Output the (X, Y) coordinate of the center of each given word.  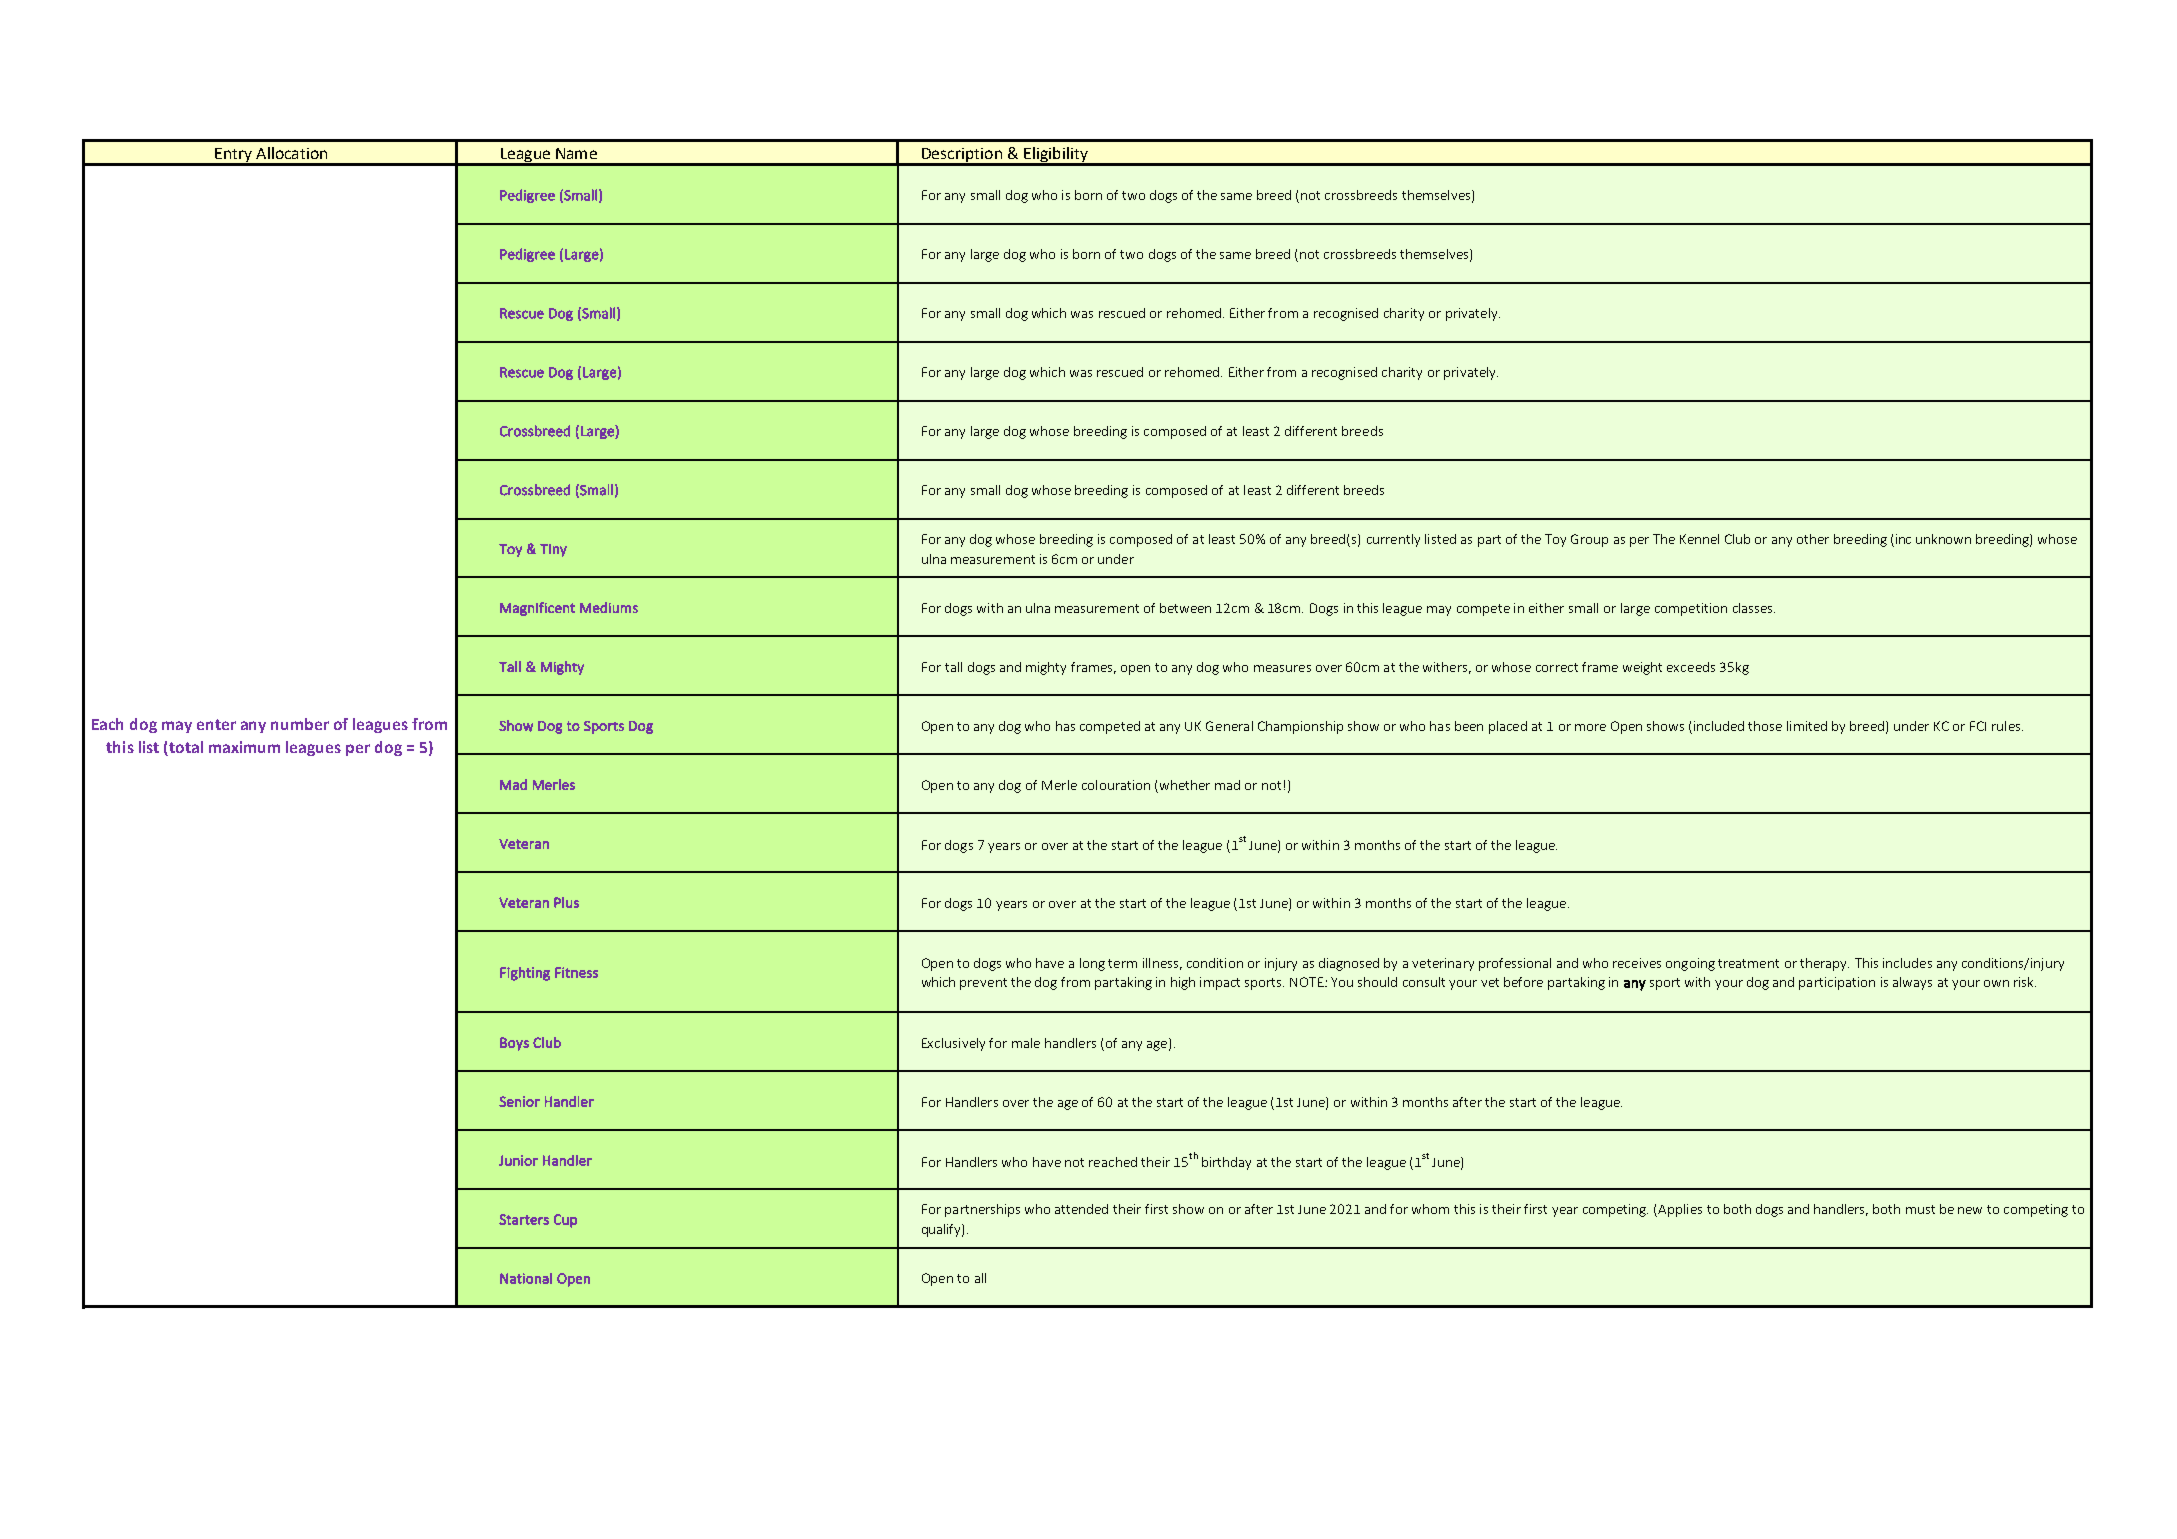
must (1920, 1209)
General (1229, 726)
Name (576, 153)
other (1813, 539)
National (526, 1278)
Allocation (291, 153)
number (300, 724)
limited (1807, 726)
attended (1081, 1209)
